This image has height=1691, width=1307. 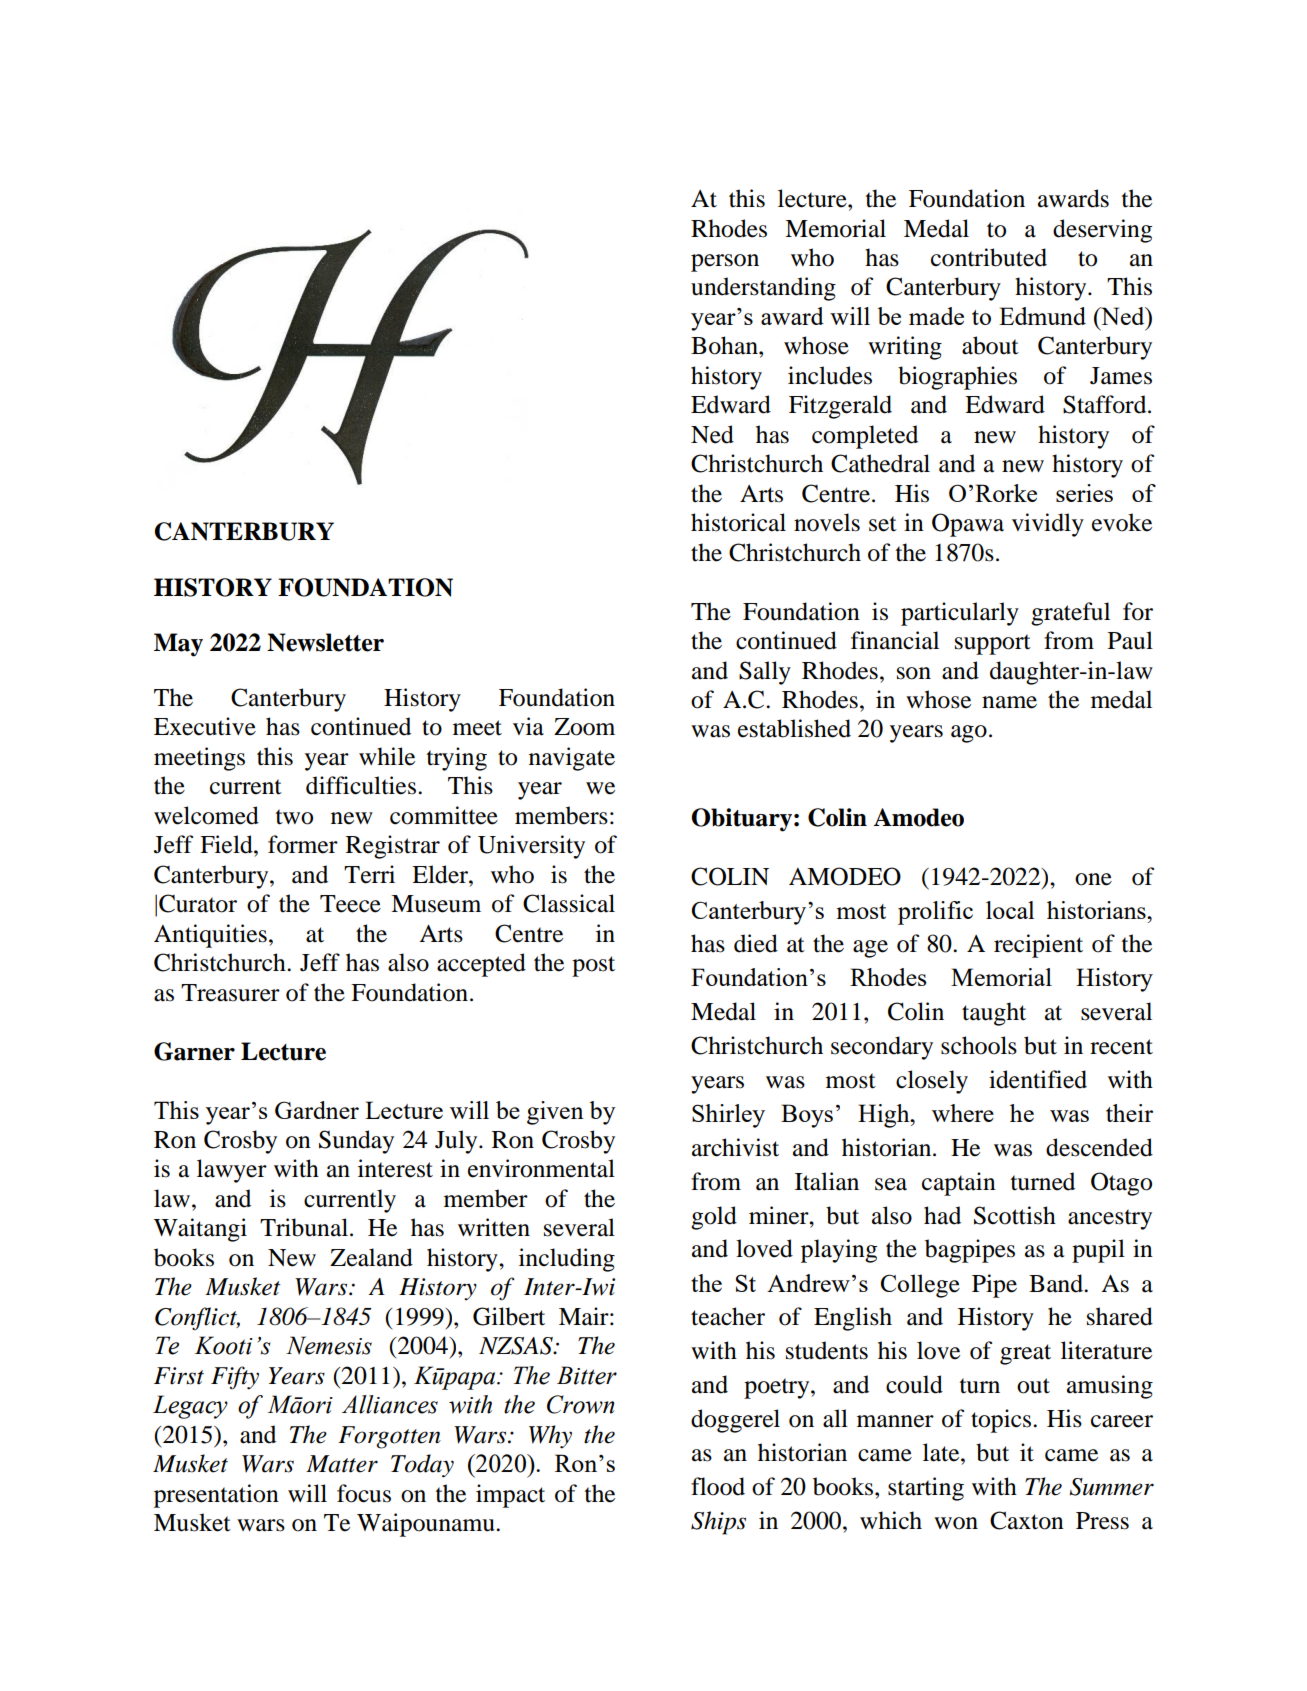 I want to click on vividly, so click(x=1048, y=525).
